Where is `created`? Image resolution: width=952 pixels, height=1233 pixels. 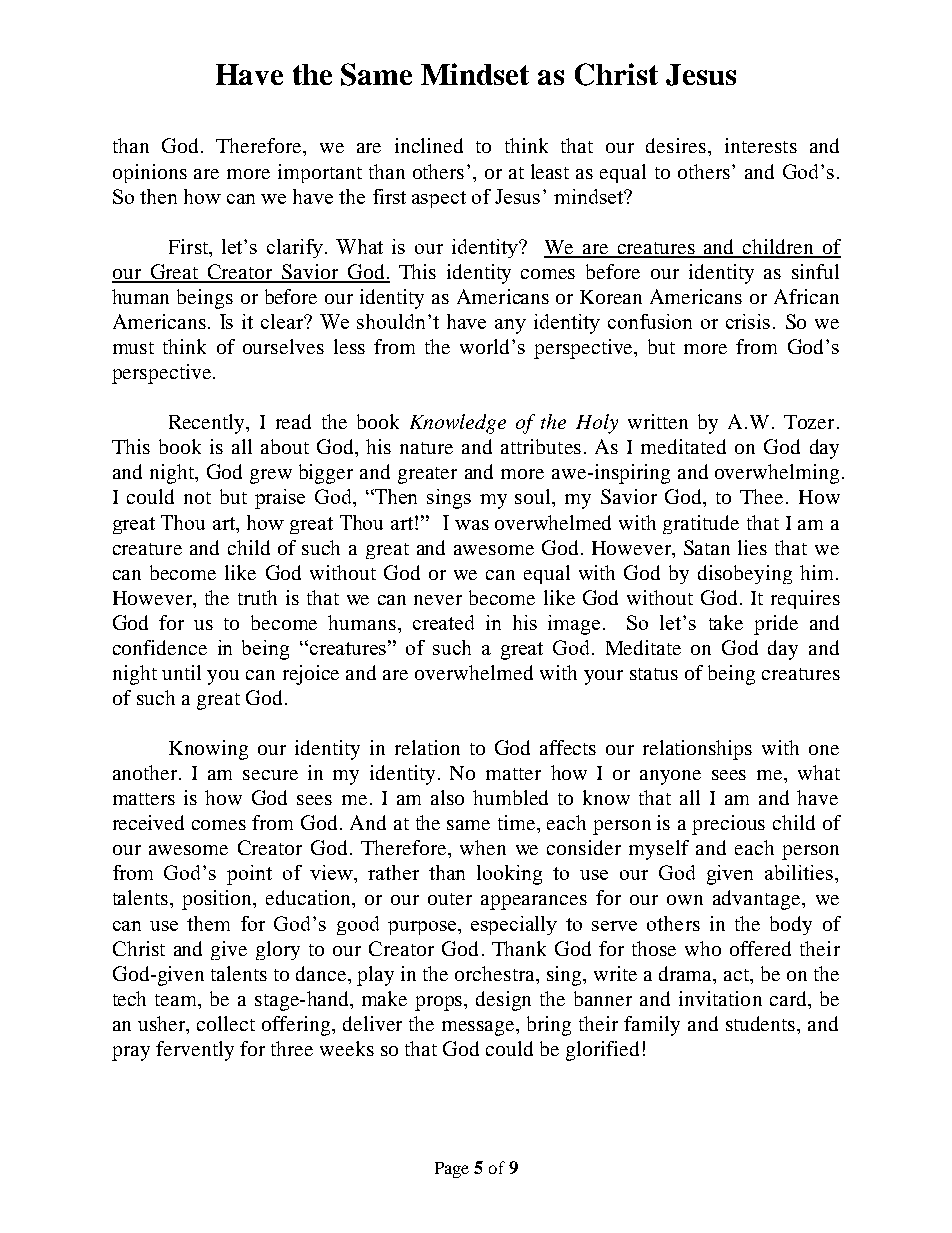
created is located at coordinates (443, 622).
